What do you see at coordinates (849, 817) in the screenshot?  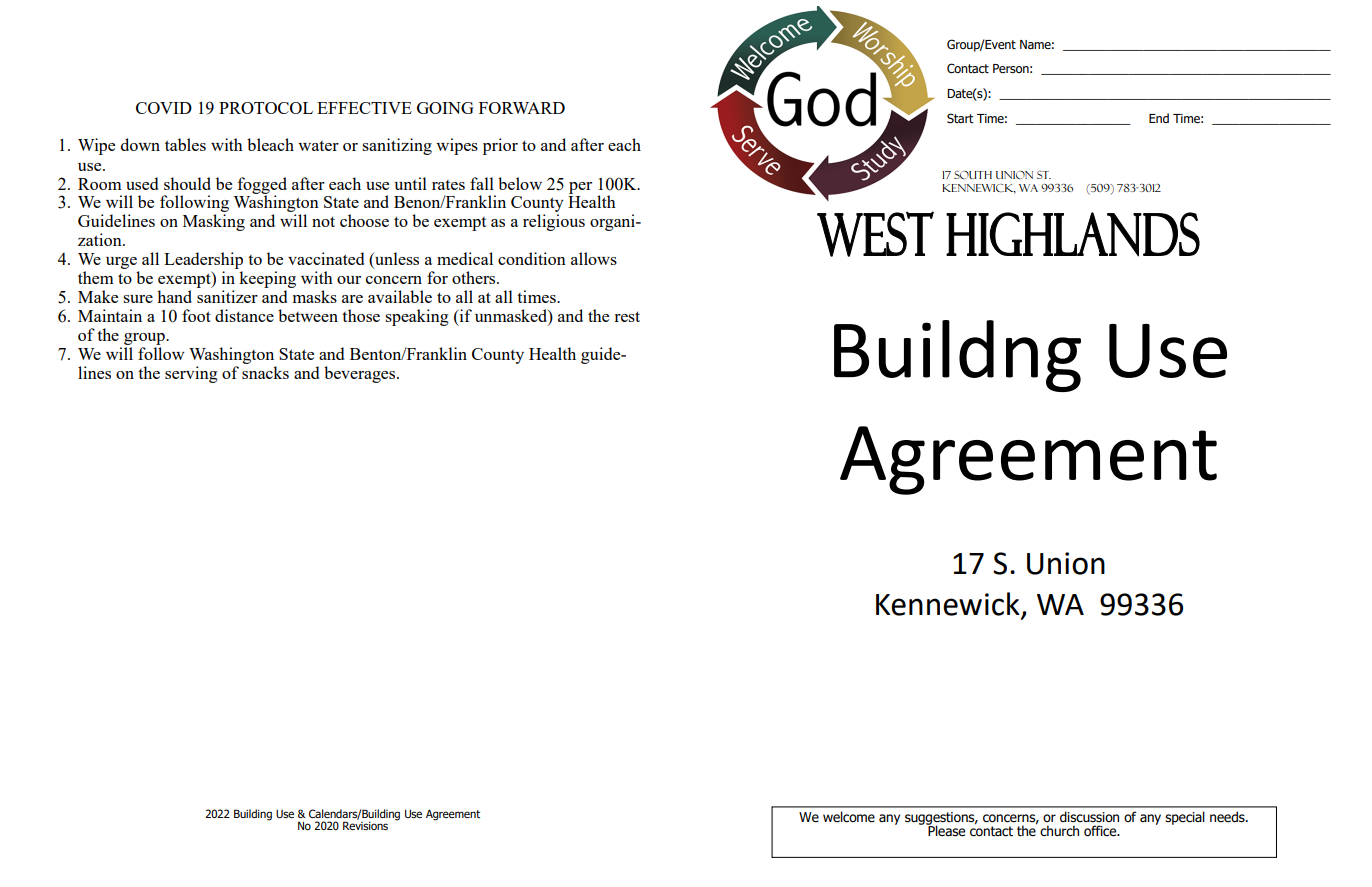 I see `welcome` at bounding box center [849, 817].
